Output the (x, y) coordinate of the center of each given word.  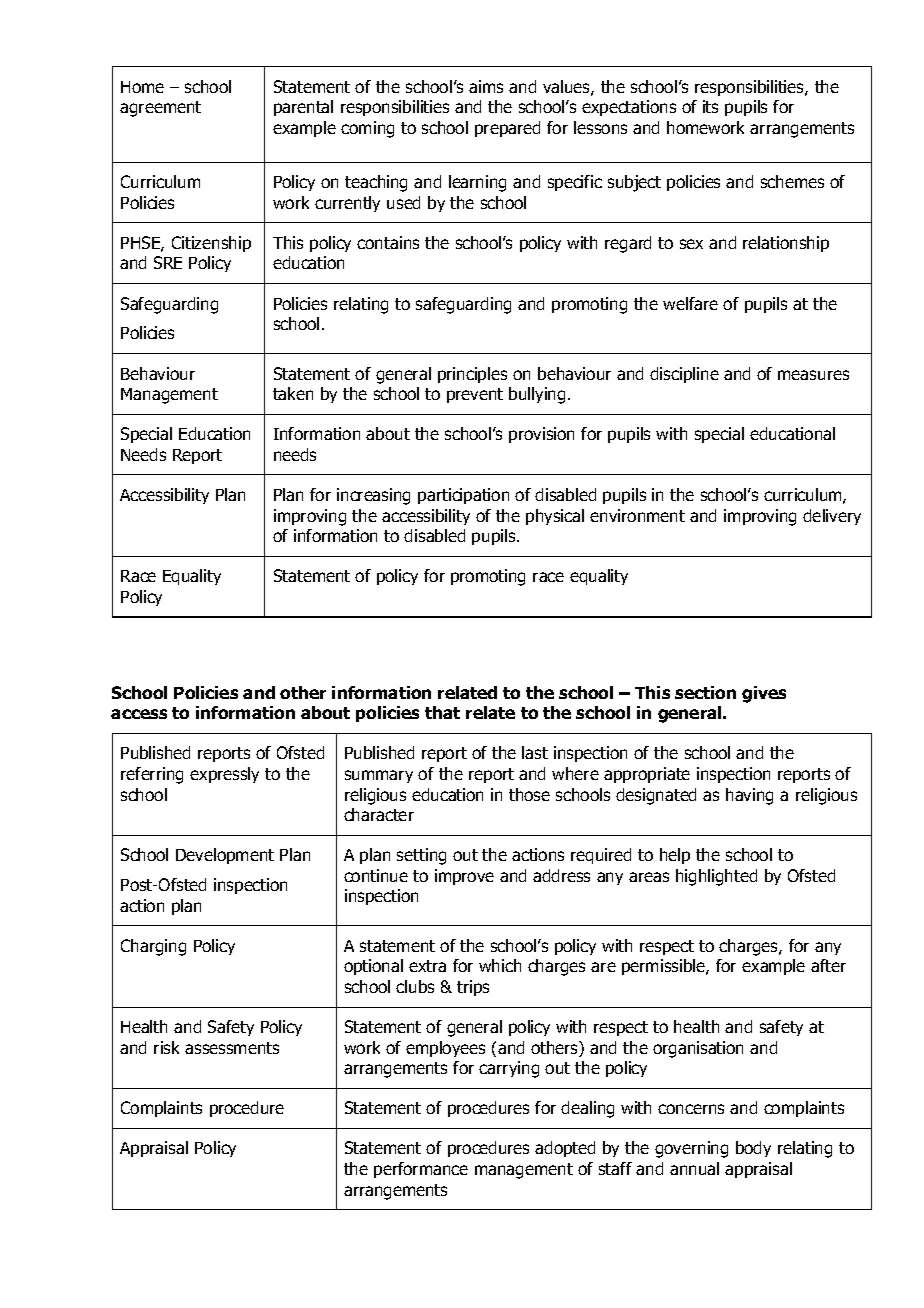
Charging (153, 947)
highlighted (716, 877)
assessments (232, 1048)
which (500, 965)
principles (472, 375)
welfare (690, 303)
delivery (832, 517)
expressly (224, 775)
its (710, 106)
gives (764, 694)
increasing (373, 496)
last (535, 752)
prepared (507, 129)
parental (303, 108)
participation (463, 496)
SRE (168, 262)
